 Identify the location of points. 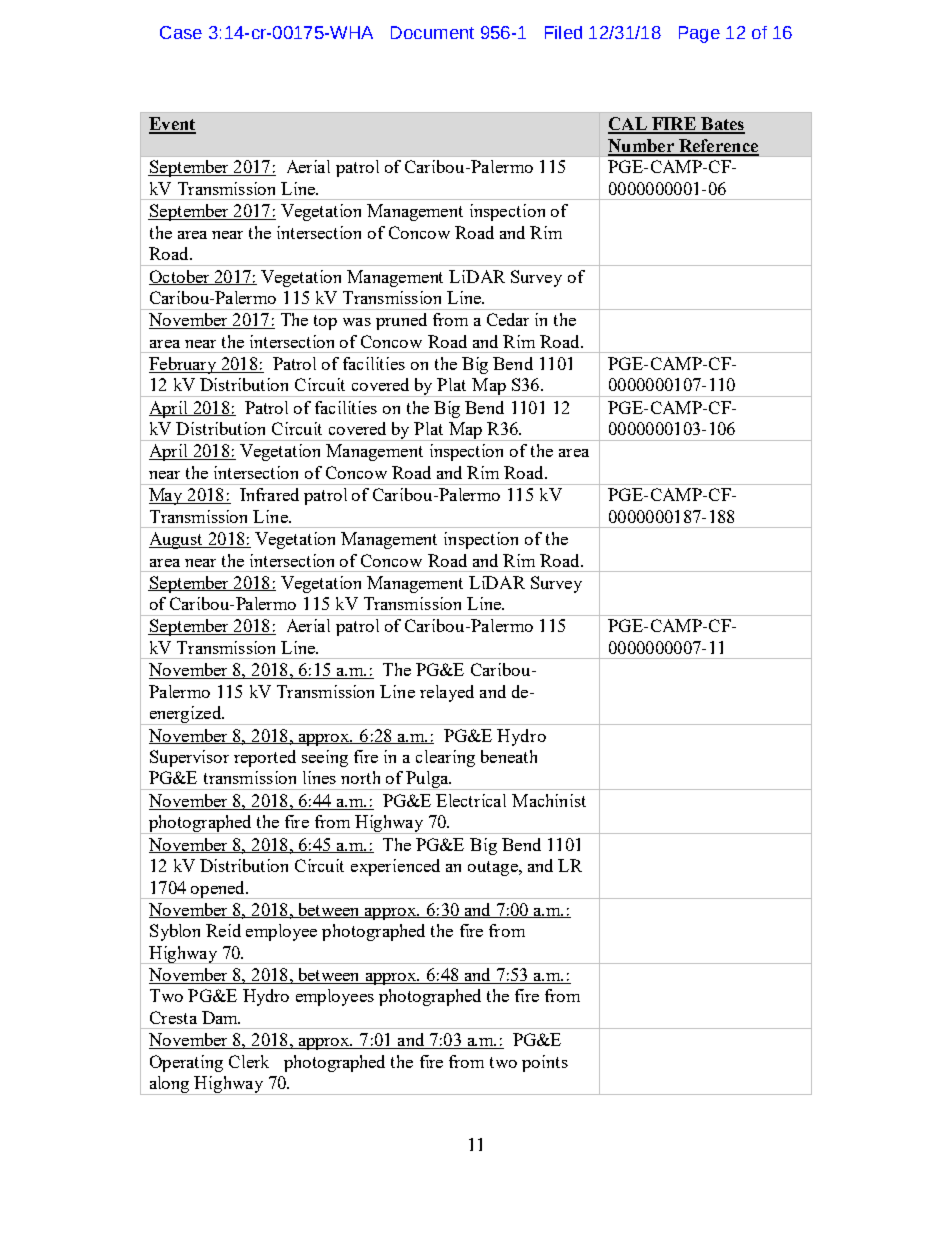
(545, 1063).
